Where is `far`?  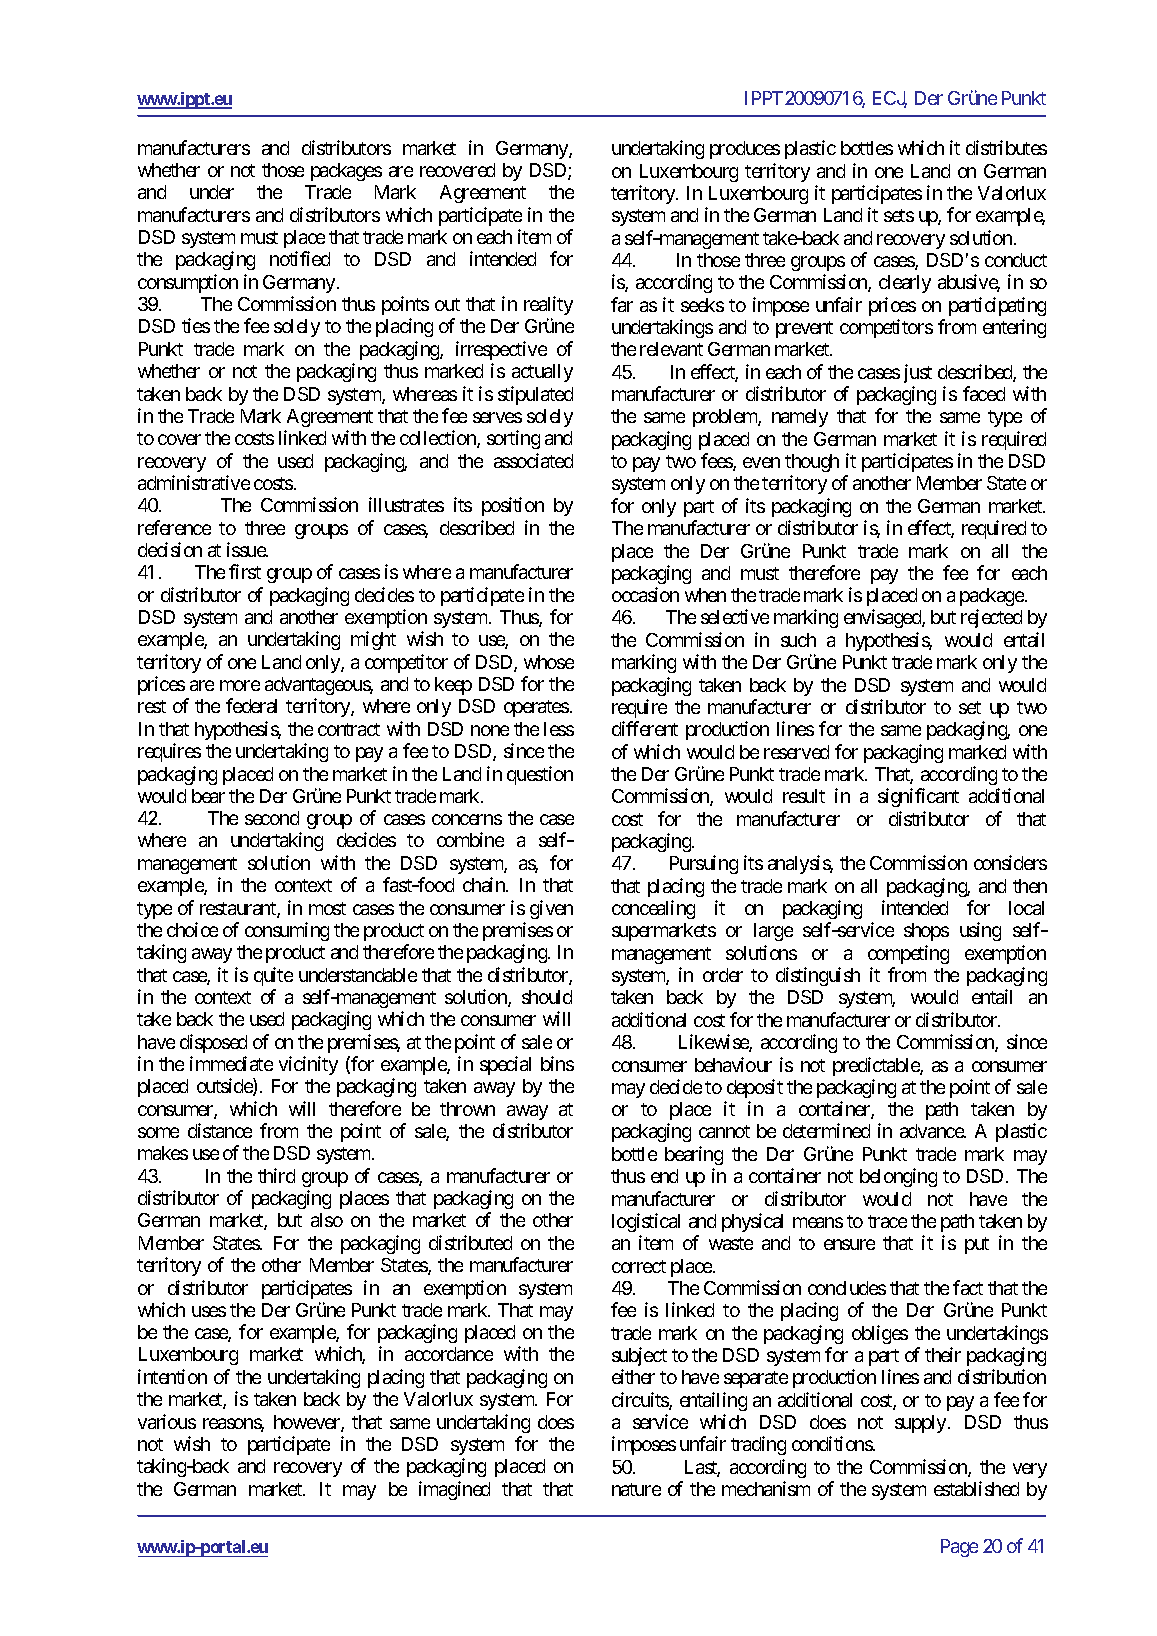 far is located at coordinates (622, 304).
